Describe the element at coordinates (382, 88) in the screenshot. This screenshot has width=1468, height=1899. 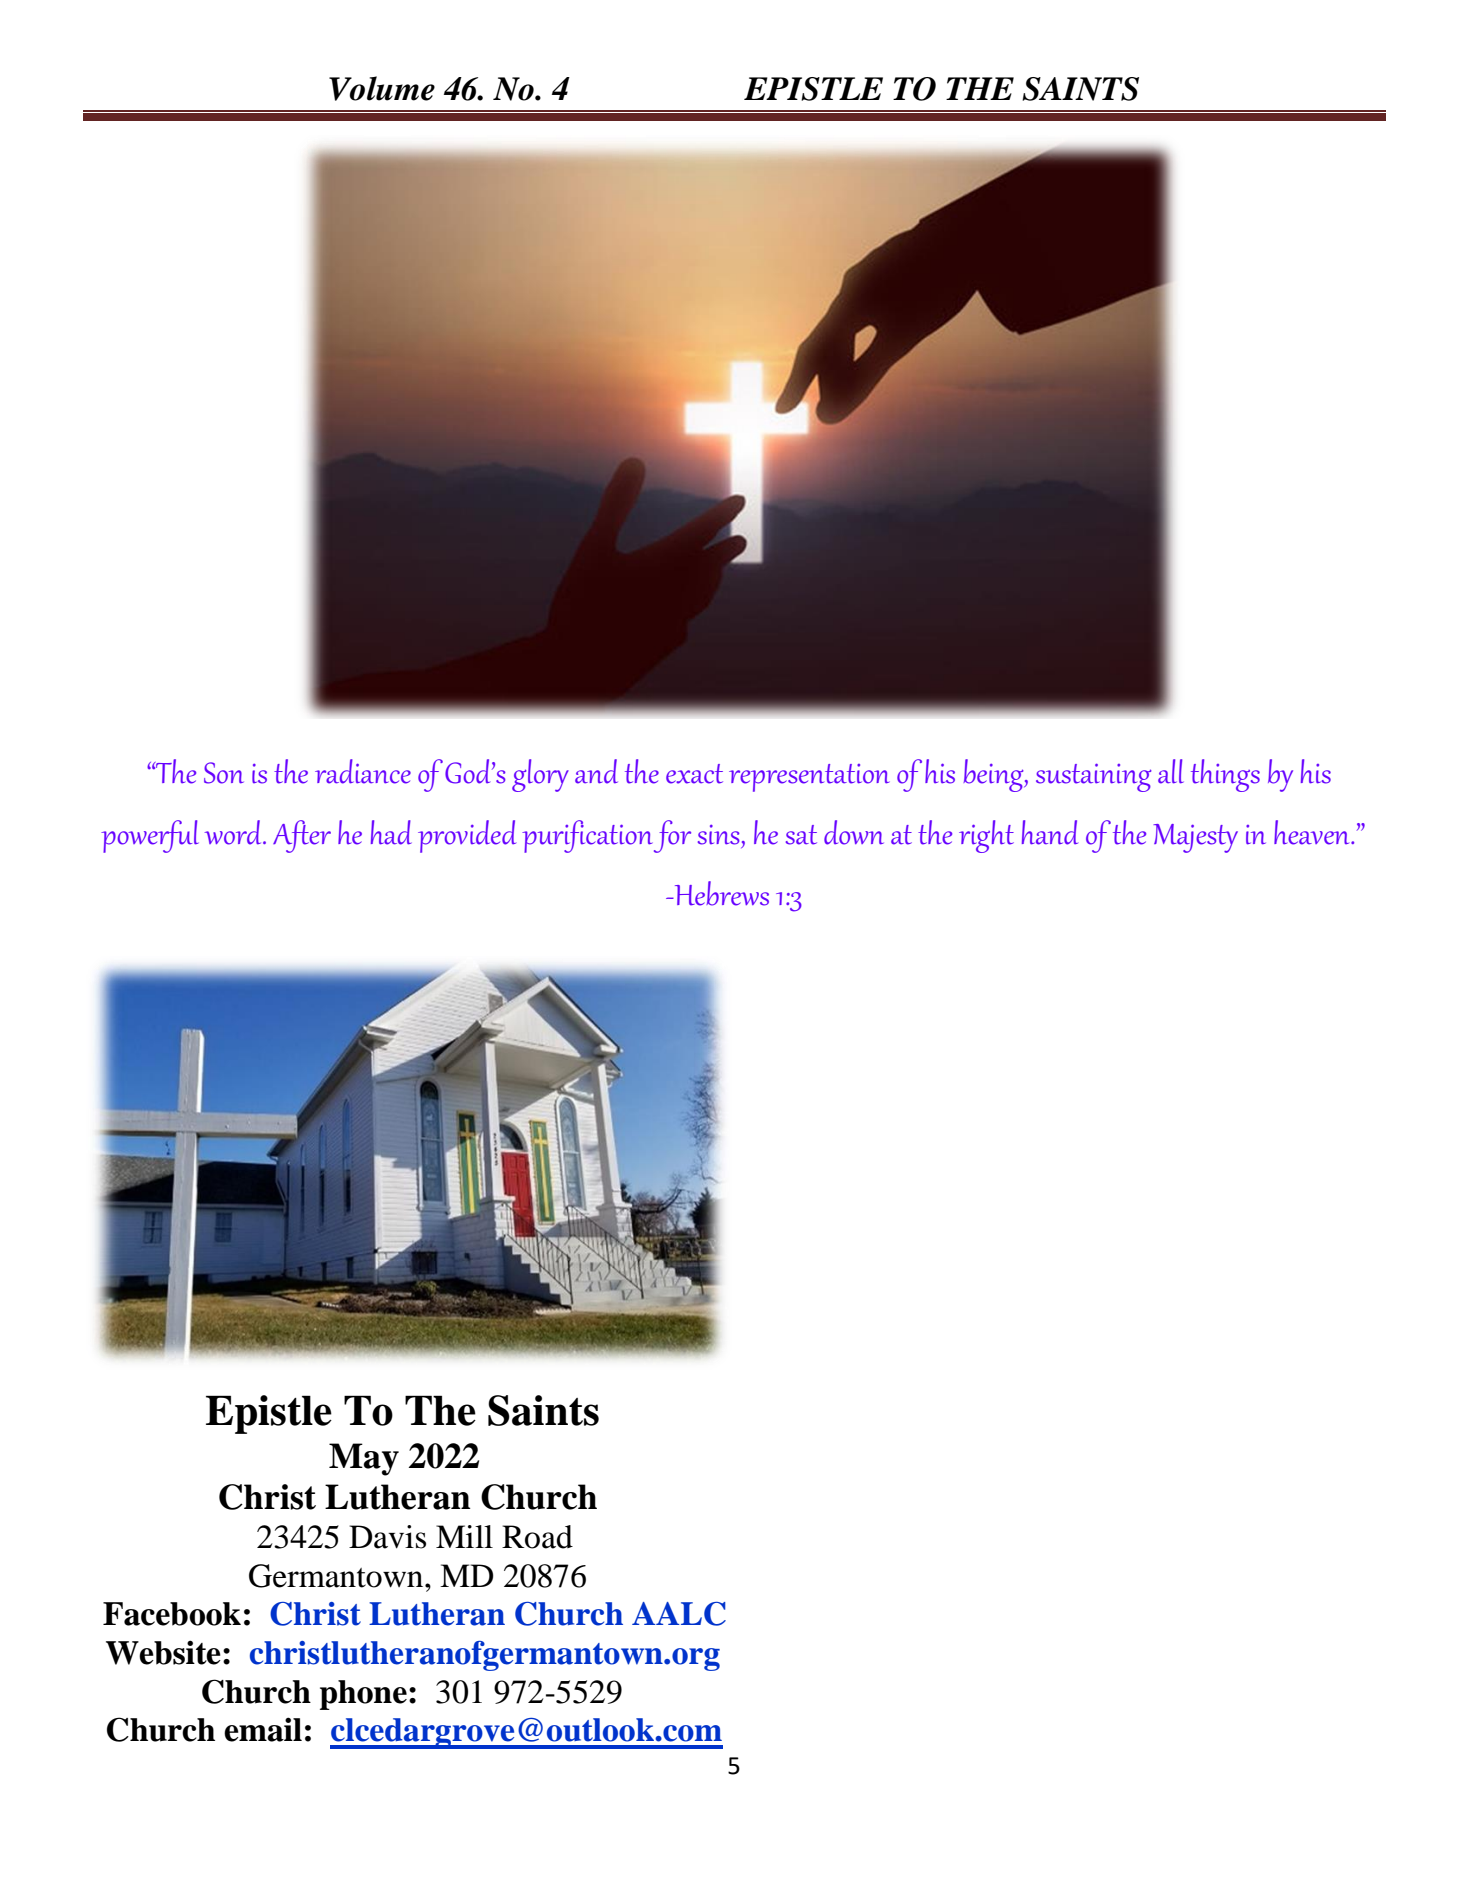
I see `Volume` at that location.
